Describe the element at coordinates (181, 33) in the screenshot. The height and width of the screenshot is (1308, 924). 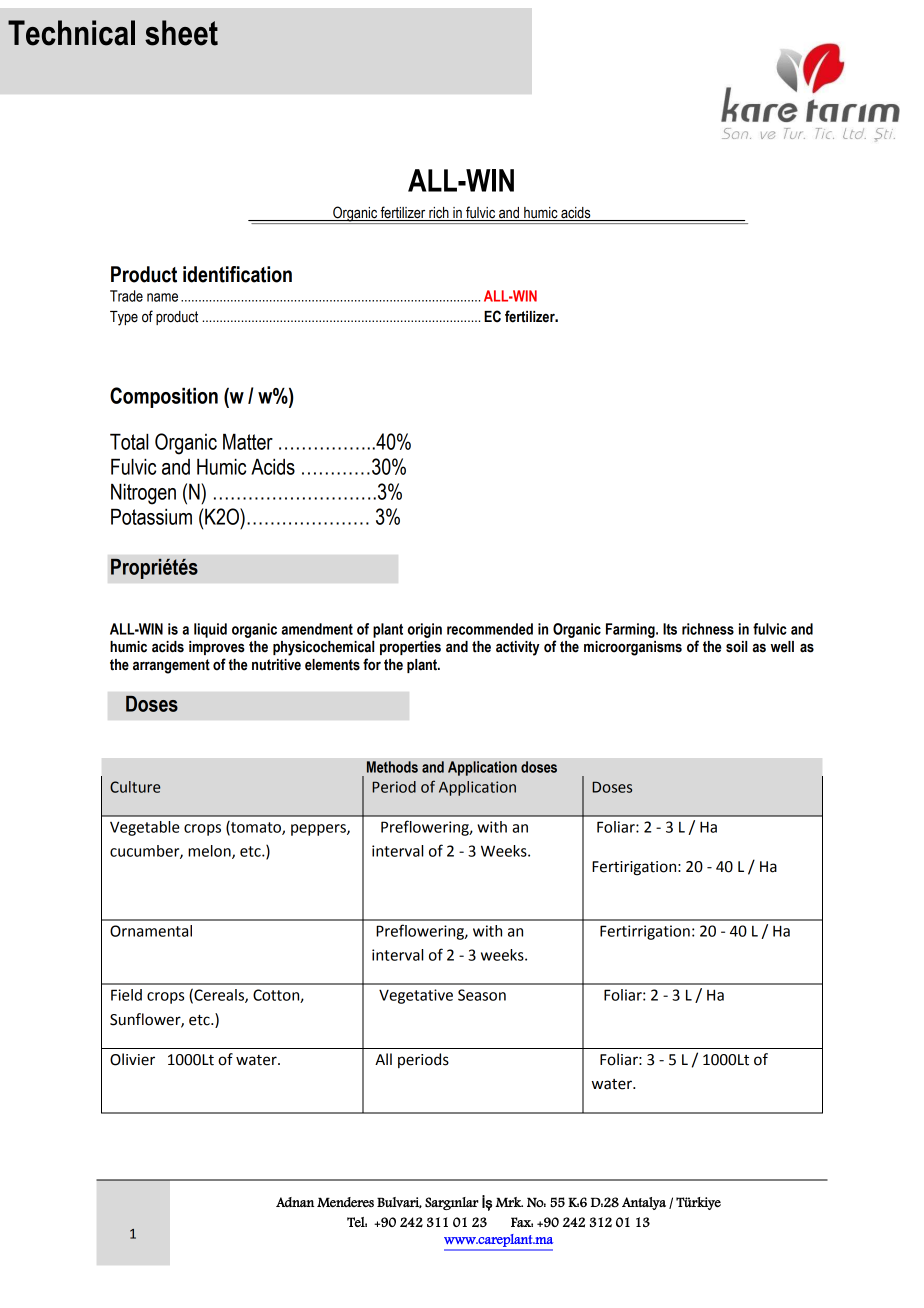
I see `sheet` at that location.
